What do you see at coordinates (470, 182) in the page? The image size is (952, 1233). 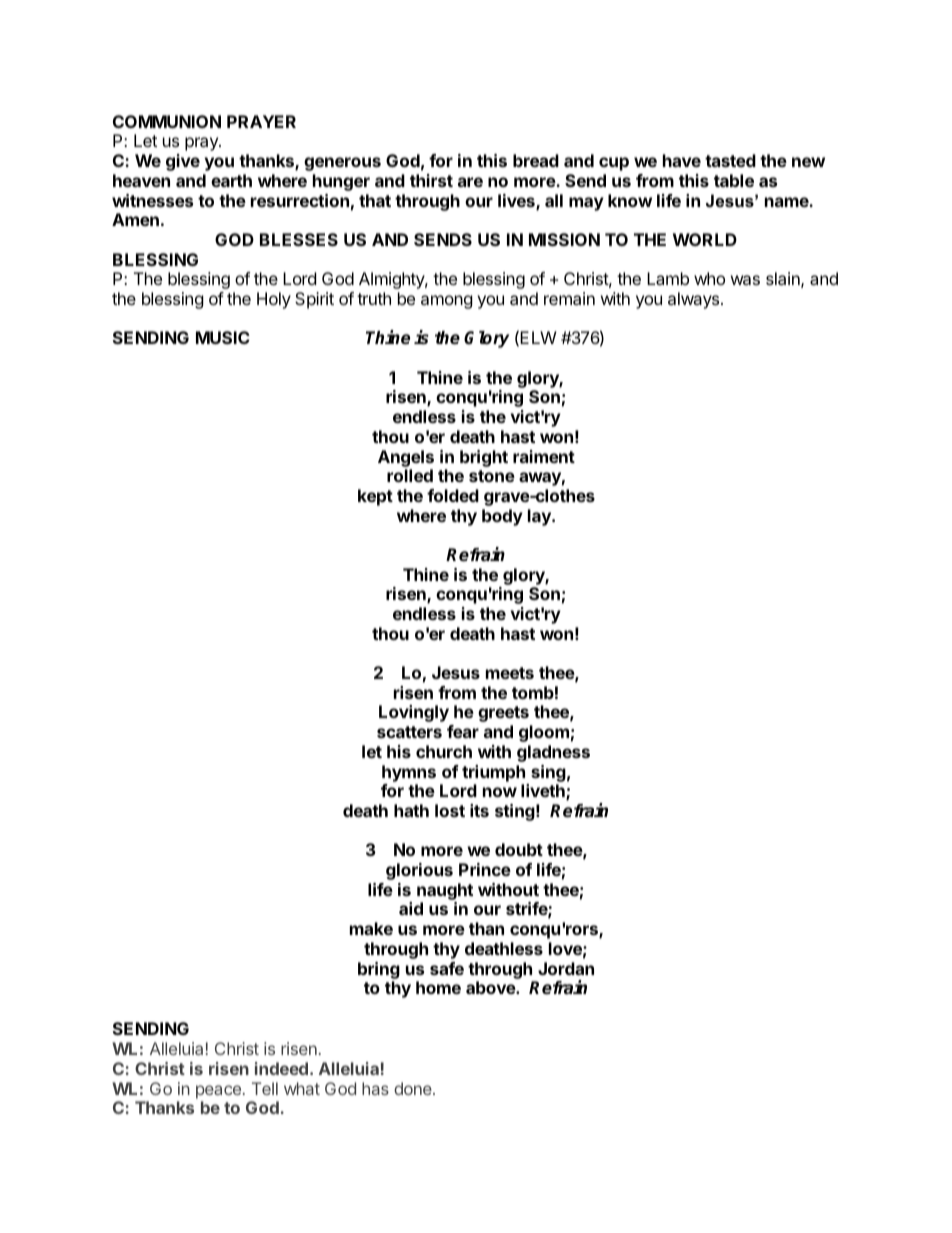 I see `are` at bounding box center [470, 182].
